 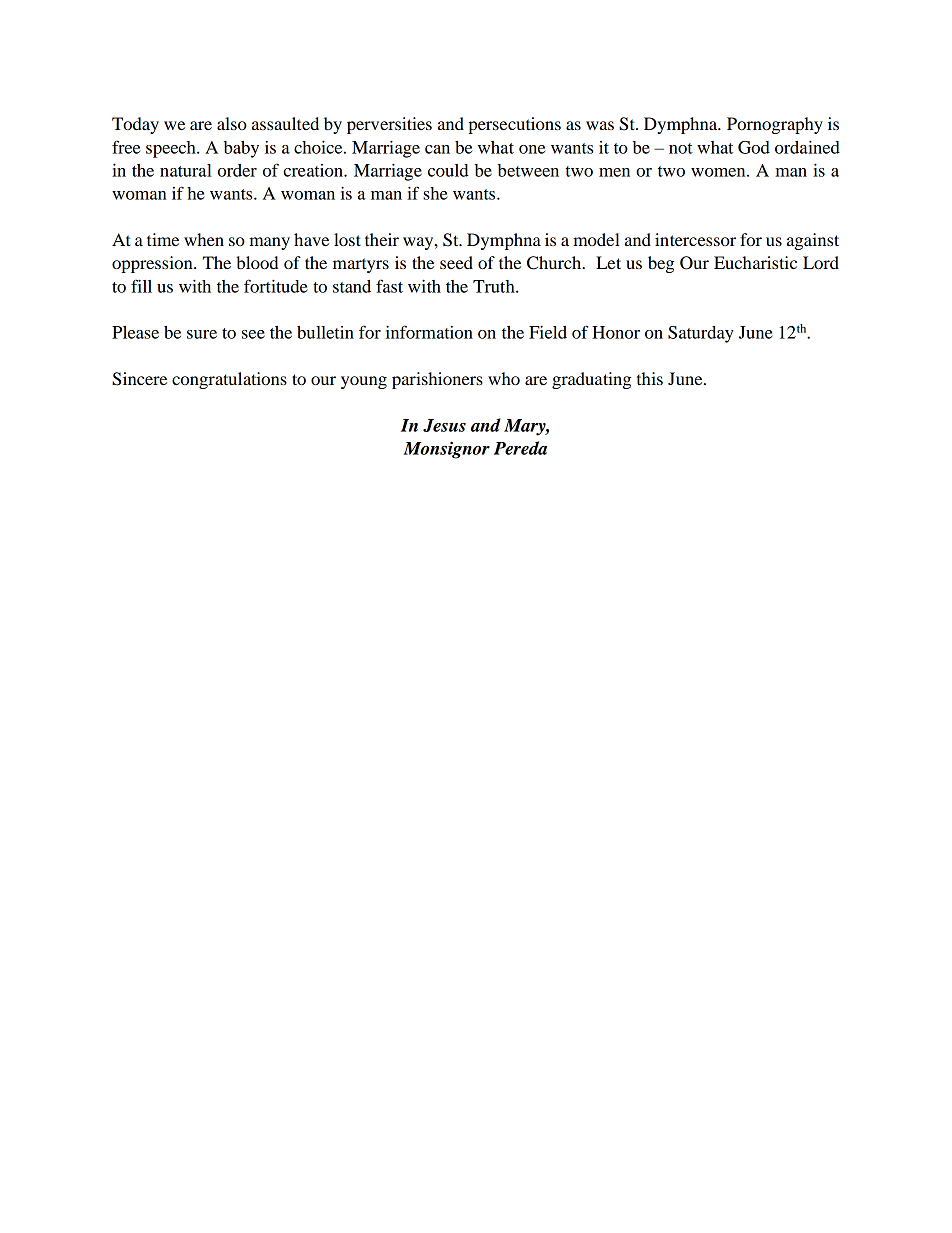 What do you see at coordinates (514, 125) in the screenshot?
I see `persecutions` at bounding box center [514, 125].
